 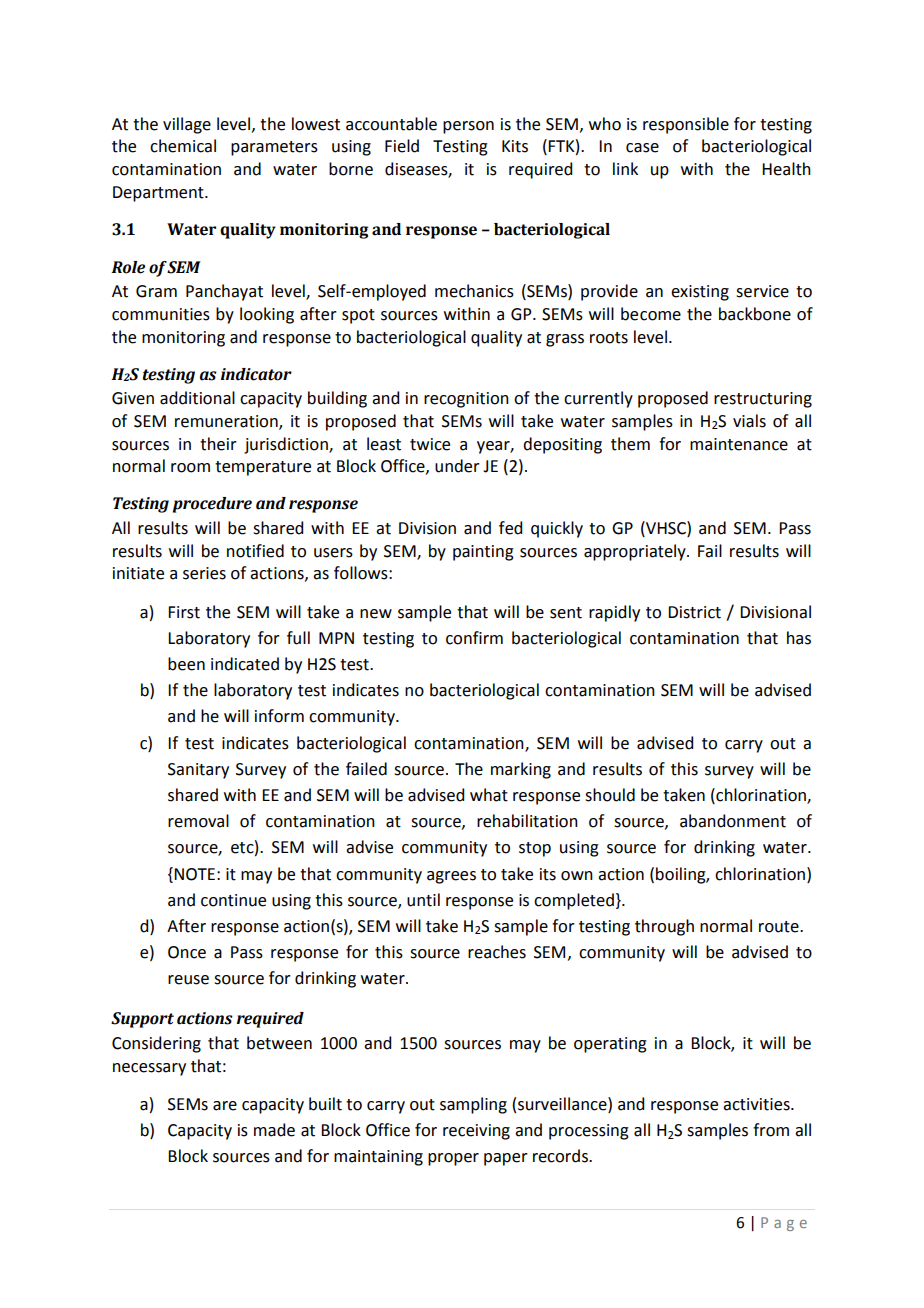 I want to click on made, so click(x=274, y=1130).
